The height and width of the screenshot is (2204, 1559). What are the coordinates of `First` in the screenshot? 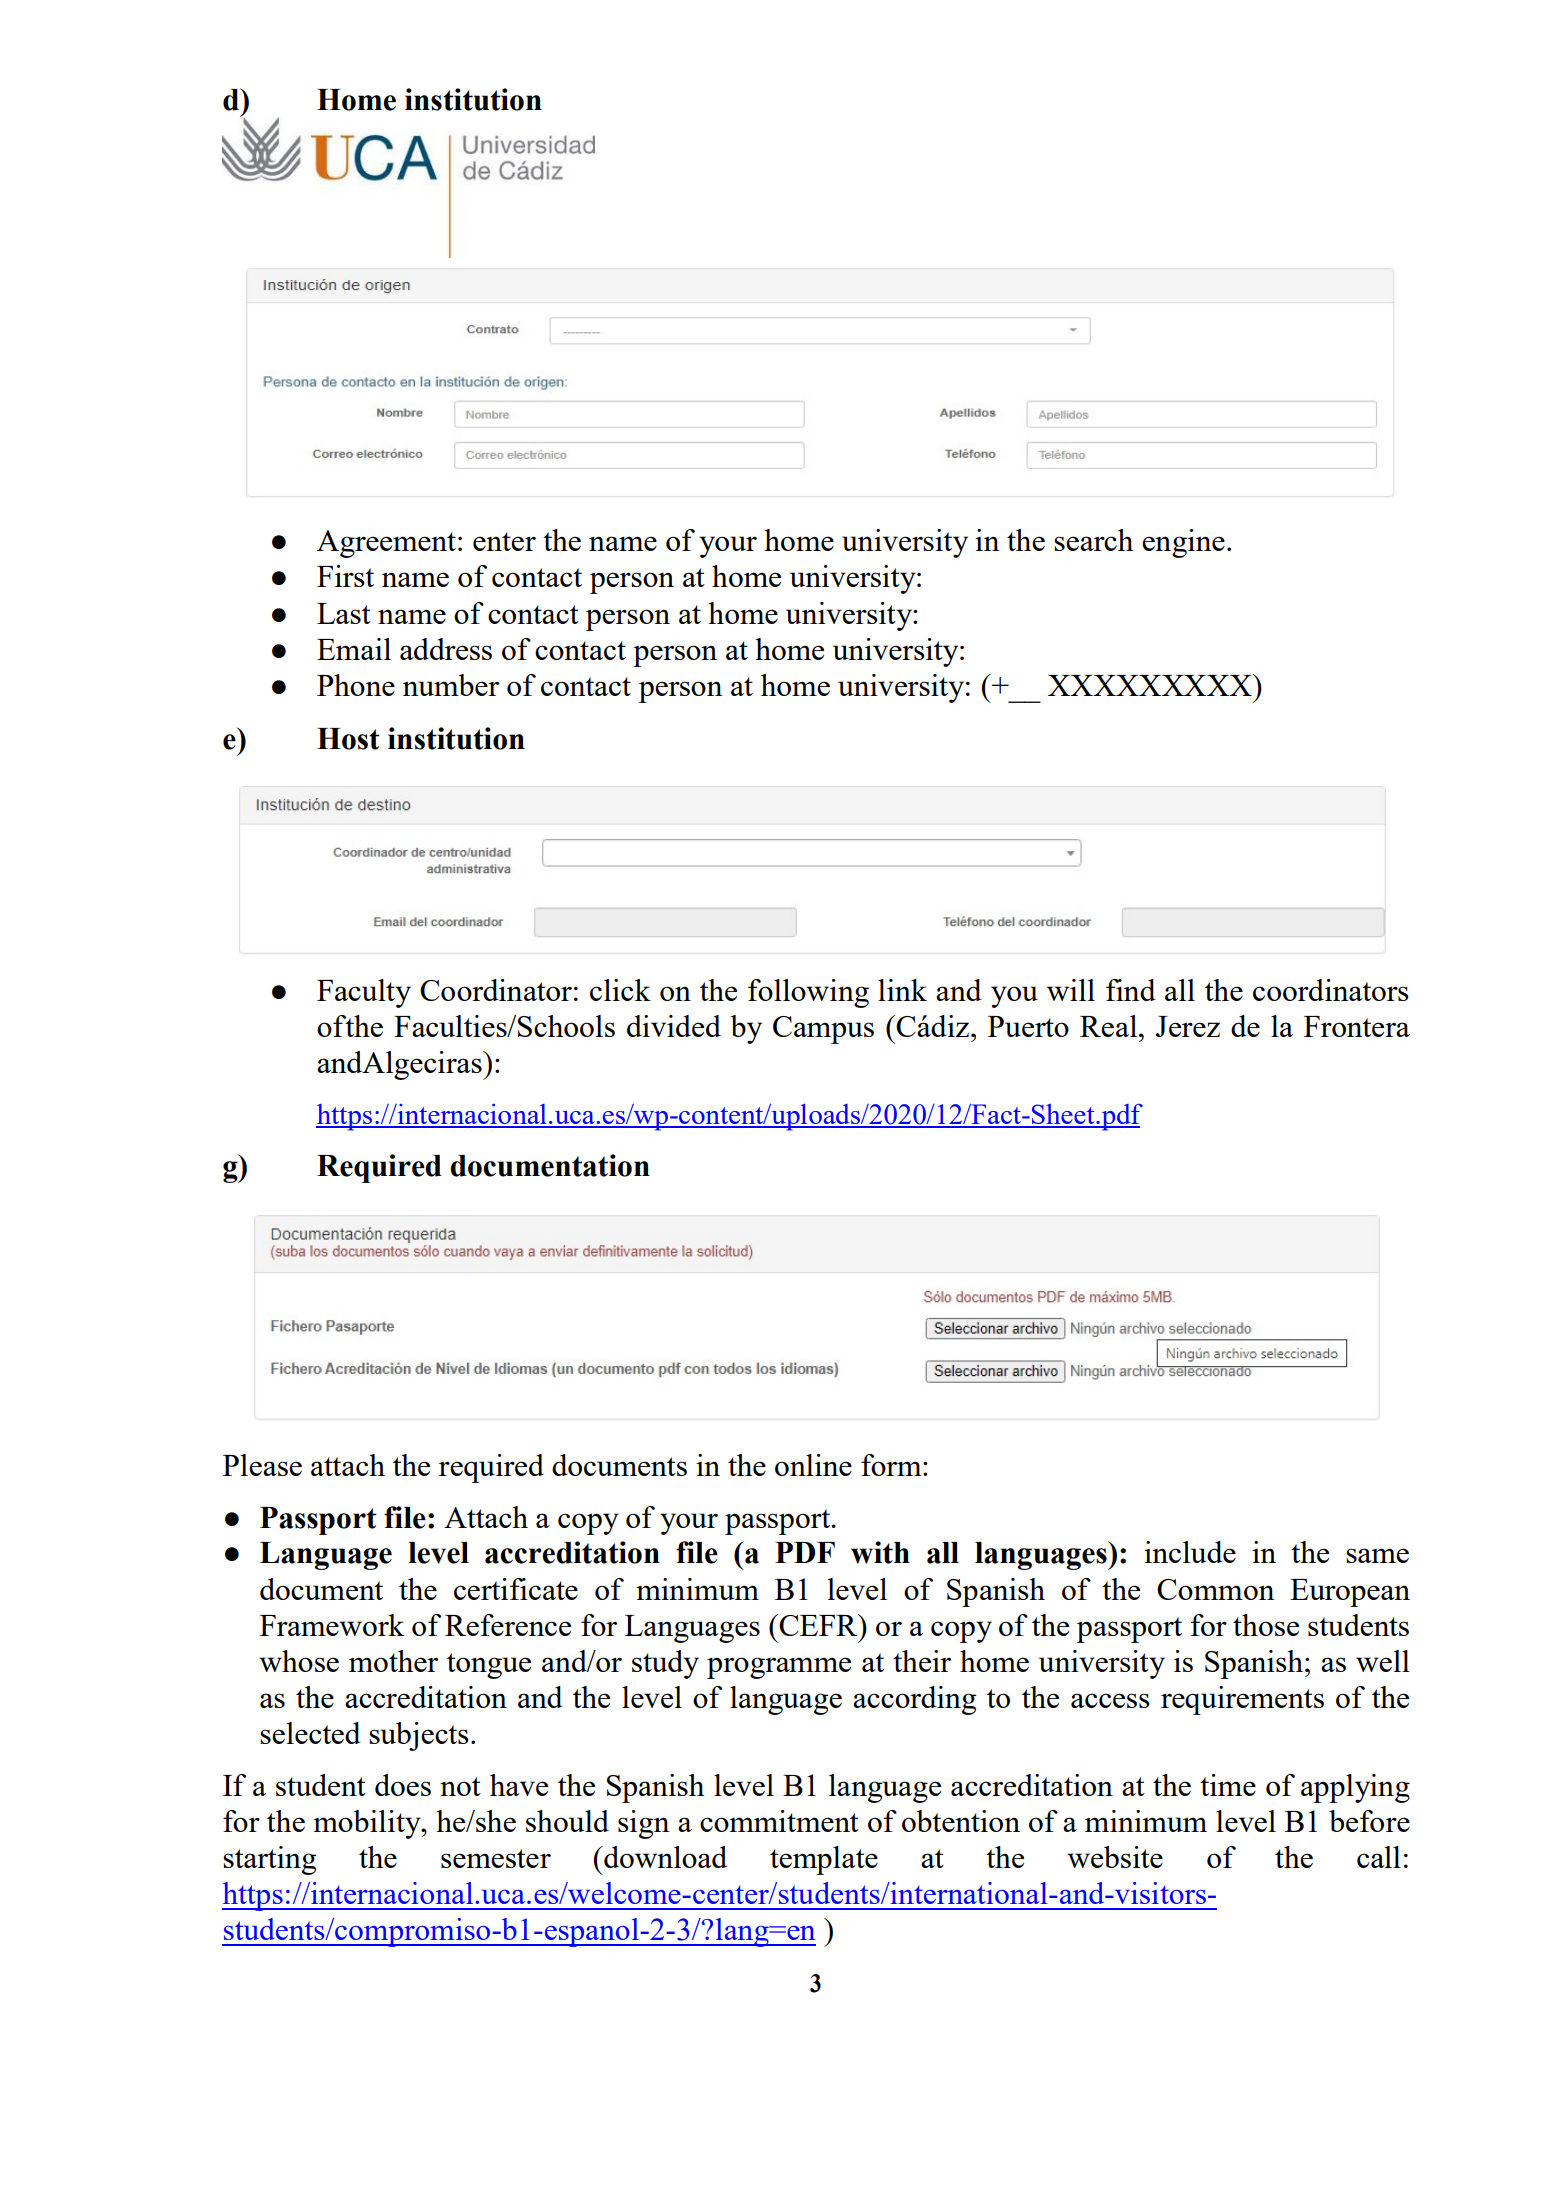 It's located at (345, 576).
